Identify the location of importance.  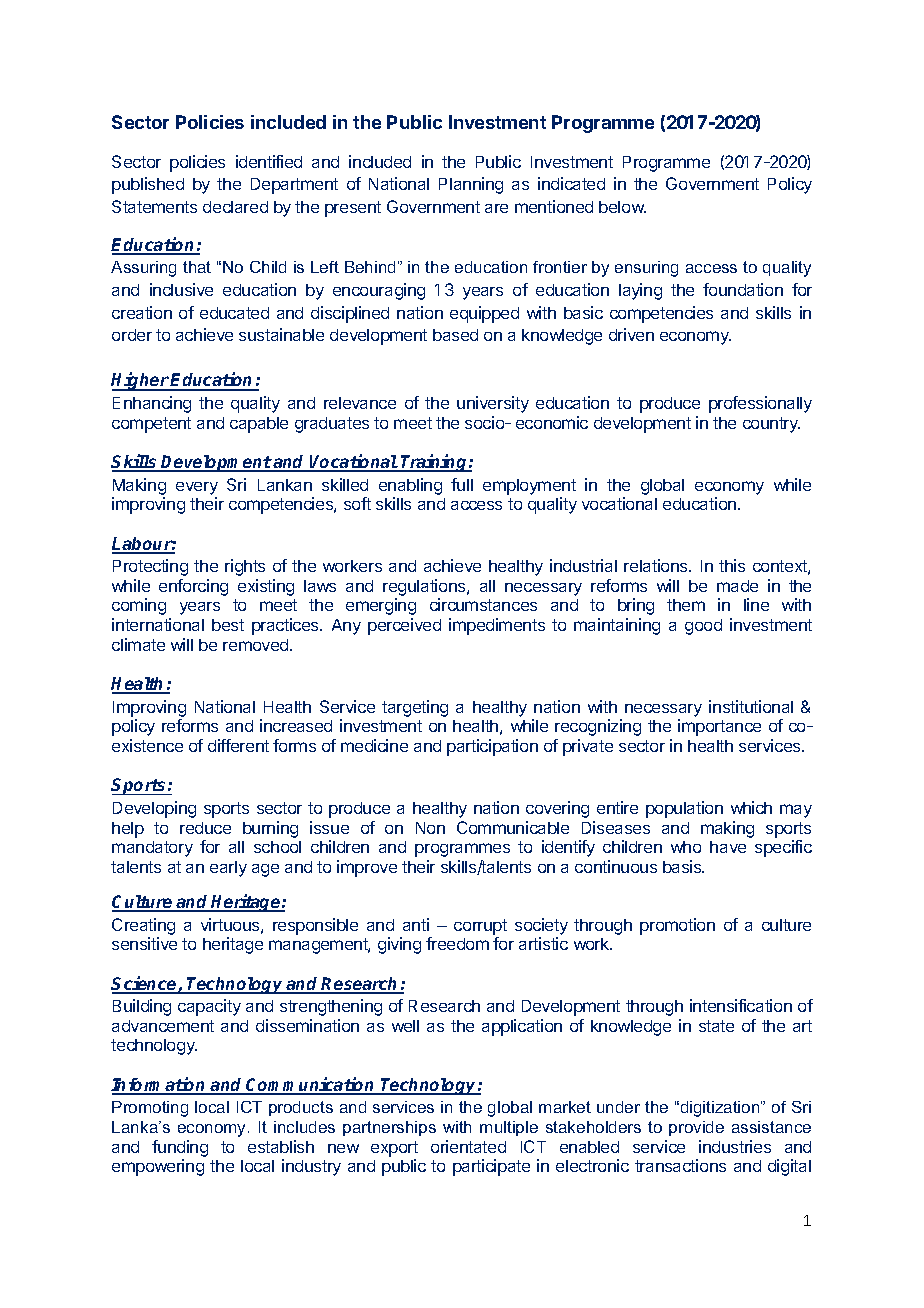
(719, 727).
